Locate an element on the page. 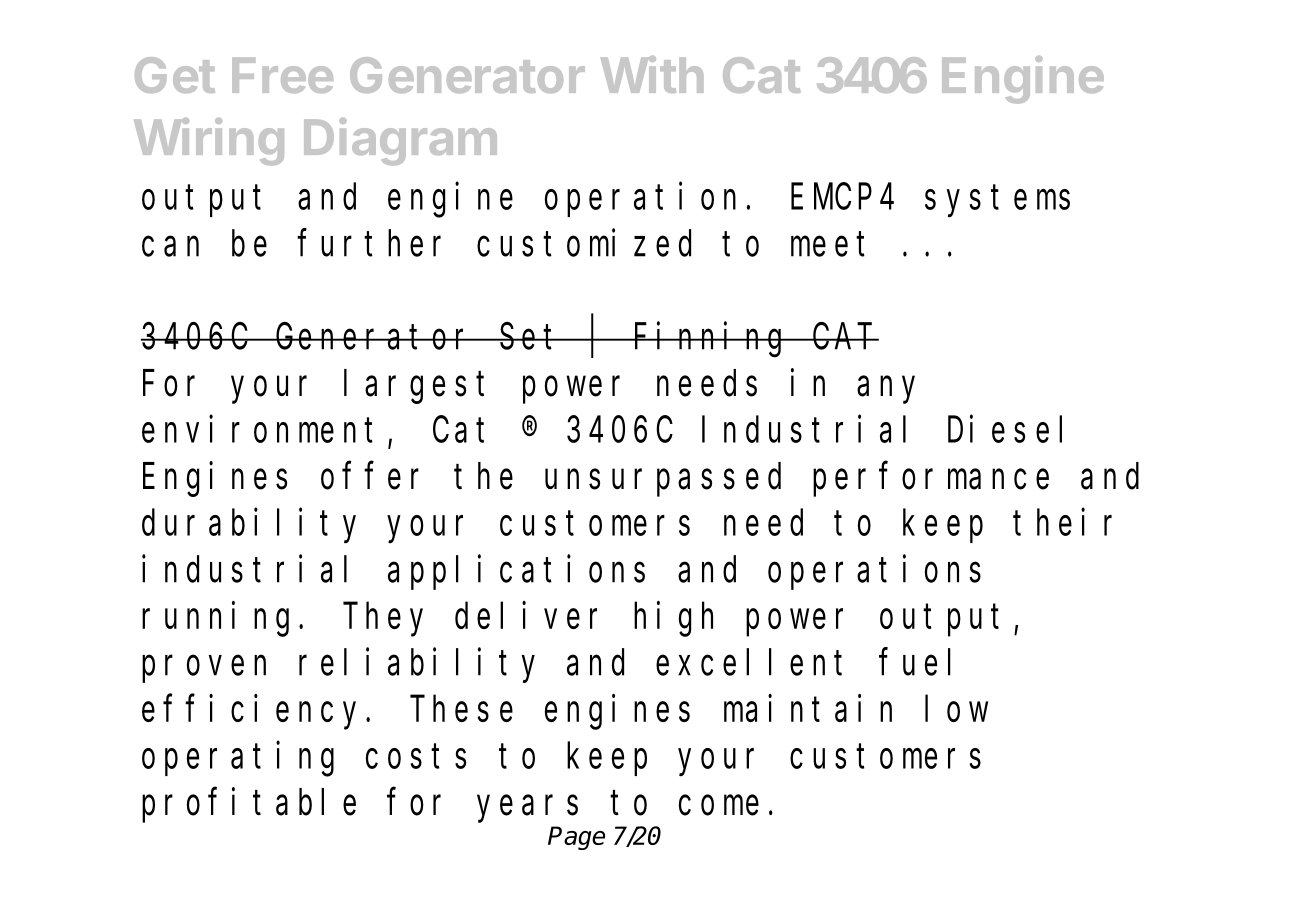 The height and width of the document is (924, 1303). With is located at coordinates (652, 74).
